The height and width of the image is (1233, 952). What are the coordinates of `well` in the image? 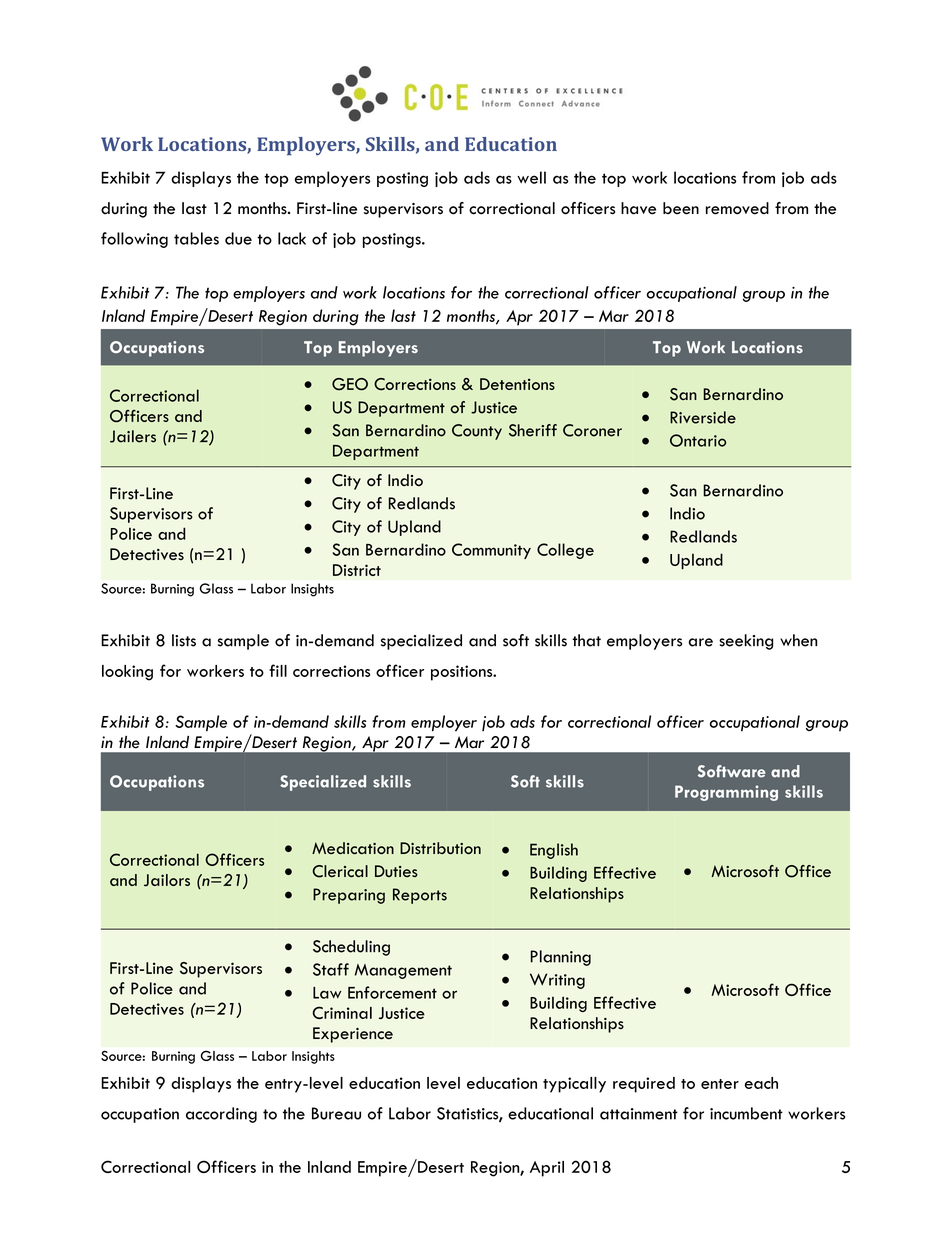 It's located at (531, 177).
